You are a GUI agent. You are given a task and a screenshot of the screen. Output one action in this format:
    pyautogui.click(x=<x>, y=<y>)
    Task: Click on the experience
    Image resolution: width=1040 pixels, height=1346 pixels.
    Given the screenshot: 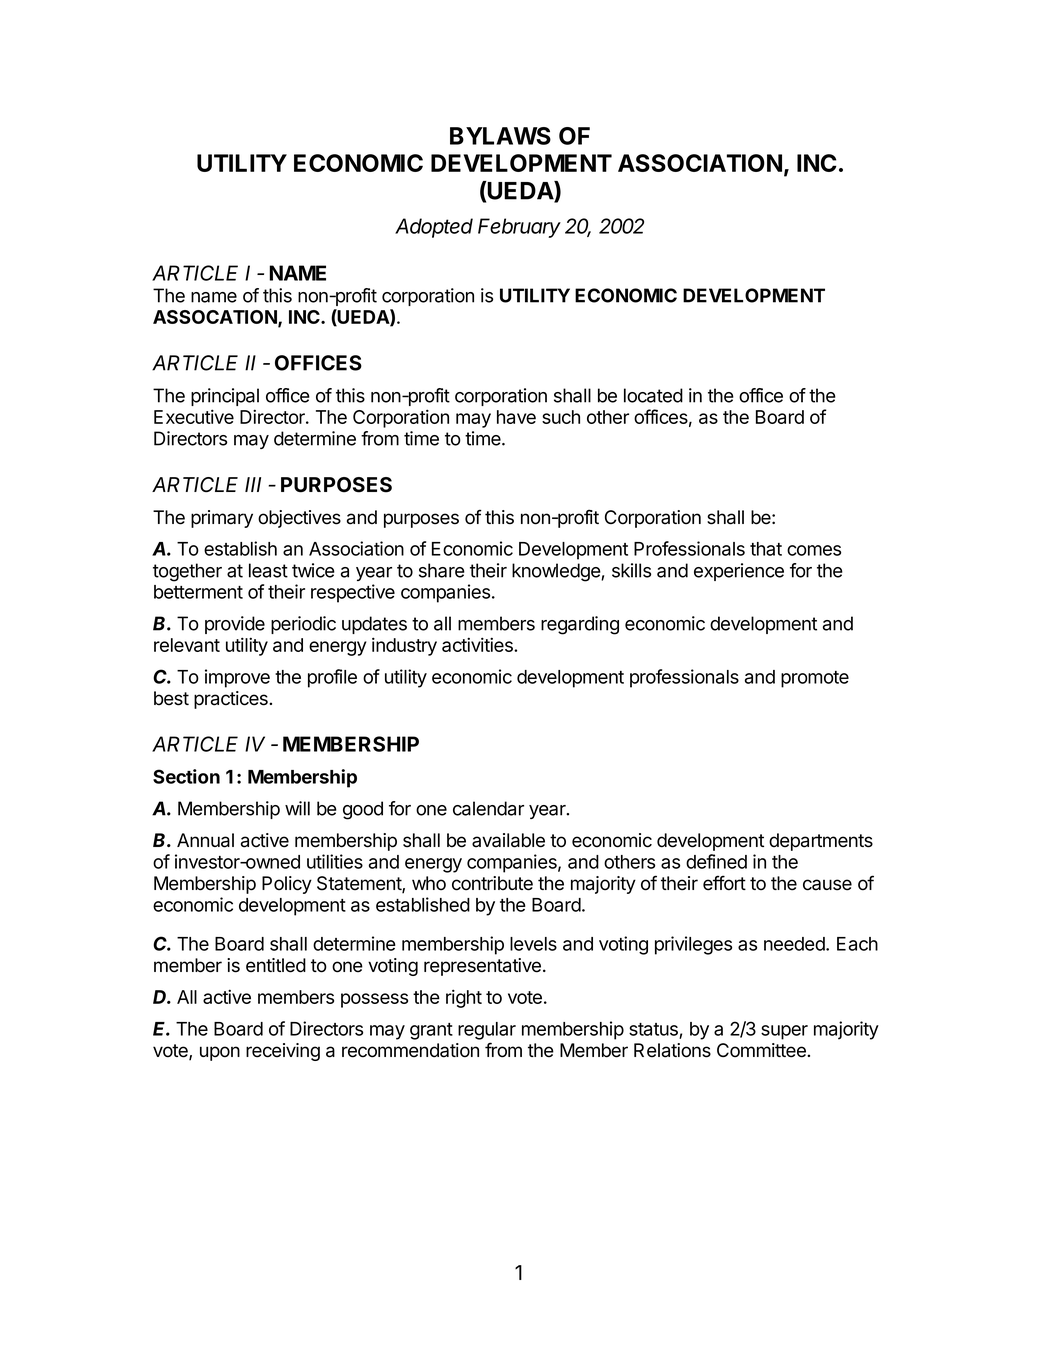 What is the action you would take?
    pyautogui.click(x=739, y=572)
